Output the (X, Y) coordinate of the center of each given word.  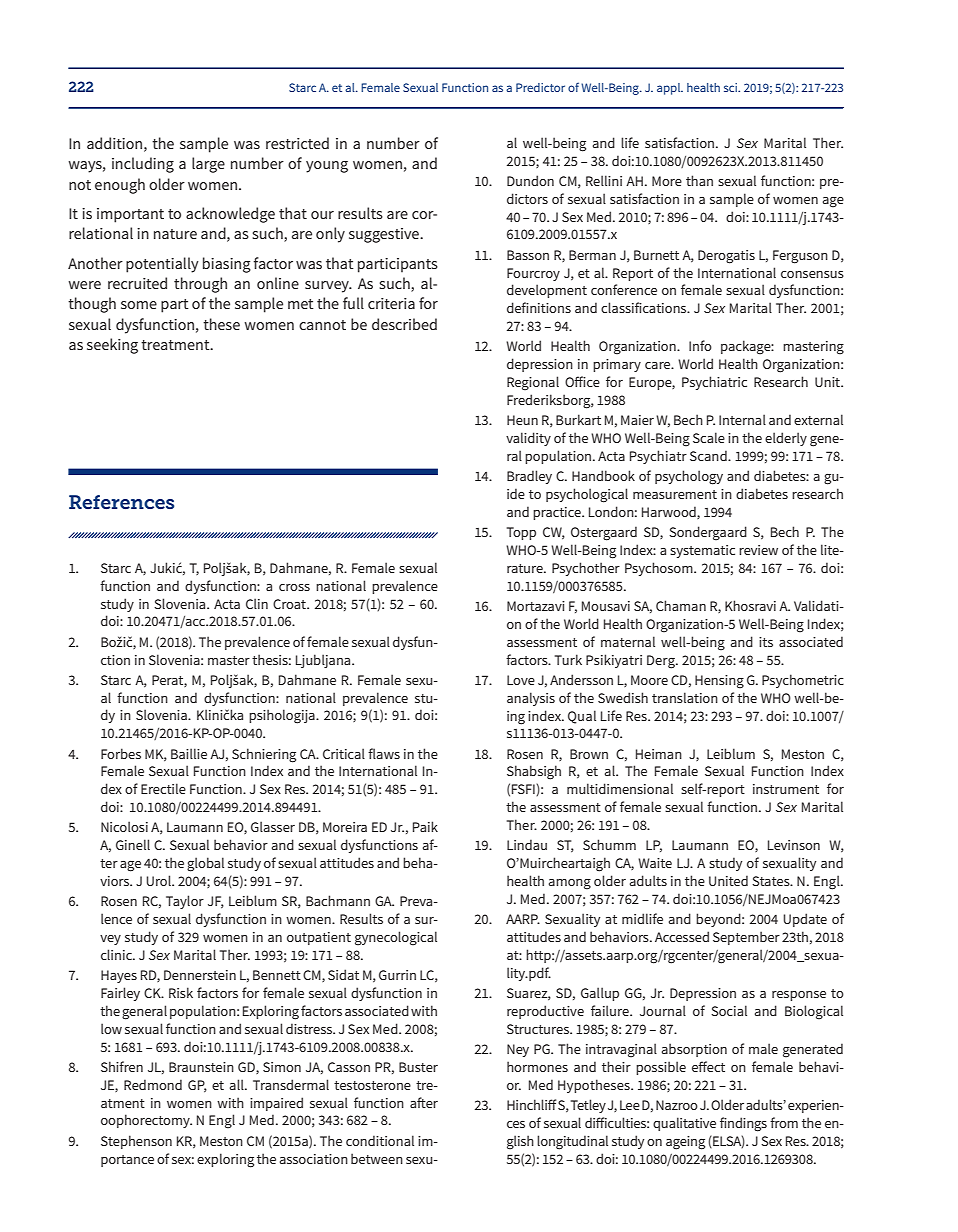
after (424, 1102)
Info (700, 345)
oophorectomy (146, 1121)
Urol (159, 880)
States (772, 881)
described (404, 324)
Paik (425, 826)
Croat (290, 604)
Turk (568, 659)
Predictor (540, 87)
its (766, 642)
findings (743, 1124)
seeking (112, 346)
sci (732, 87)
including (143, 165)
